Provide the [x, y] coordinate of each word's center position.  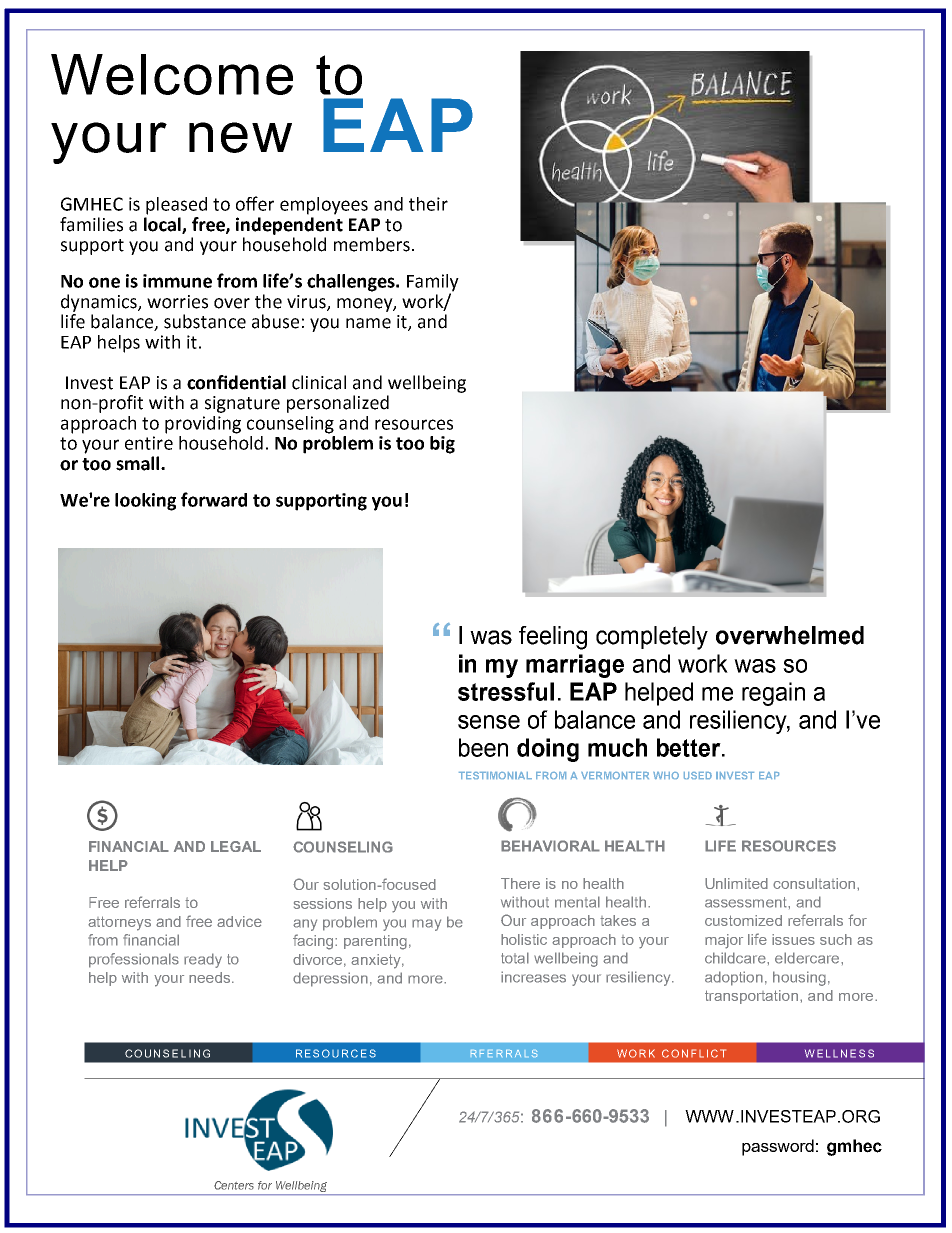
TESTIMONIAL [495, 775]
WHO [666, 775]
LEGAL [236, 846]
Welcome [172, 74]
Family [433, 284]
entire [149, 443]
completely [652, 638]
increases [533, 977]
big [442, 445]
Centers [234, 1185]
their [428, 204]
